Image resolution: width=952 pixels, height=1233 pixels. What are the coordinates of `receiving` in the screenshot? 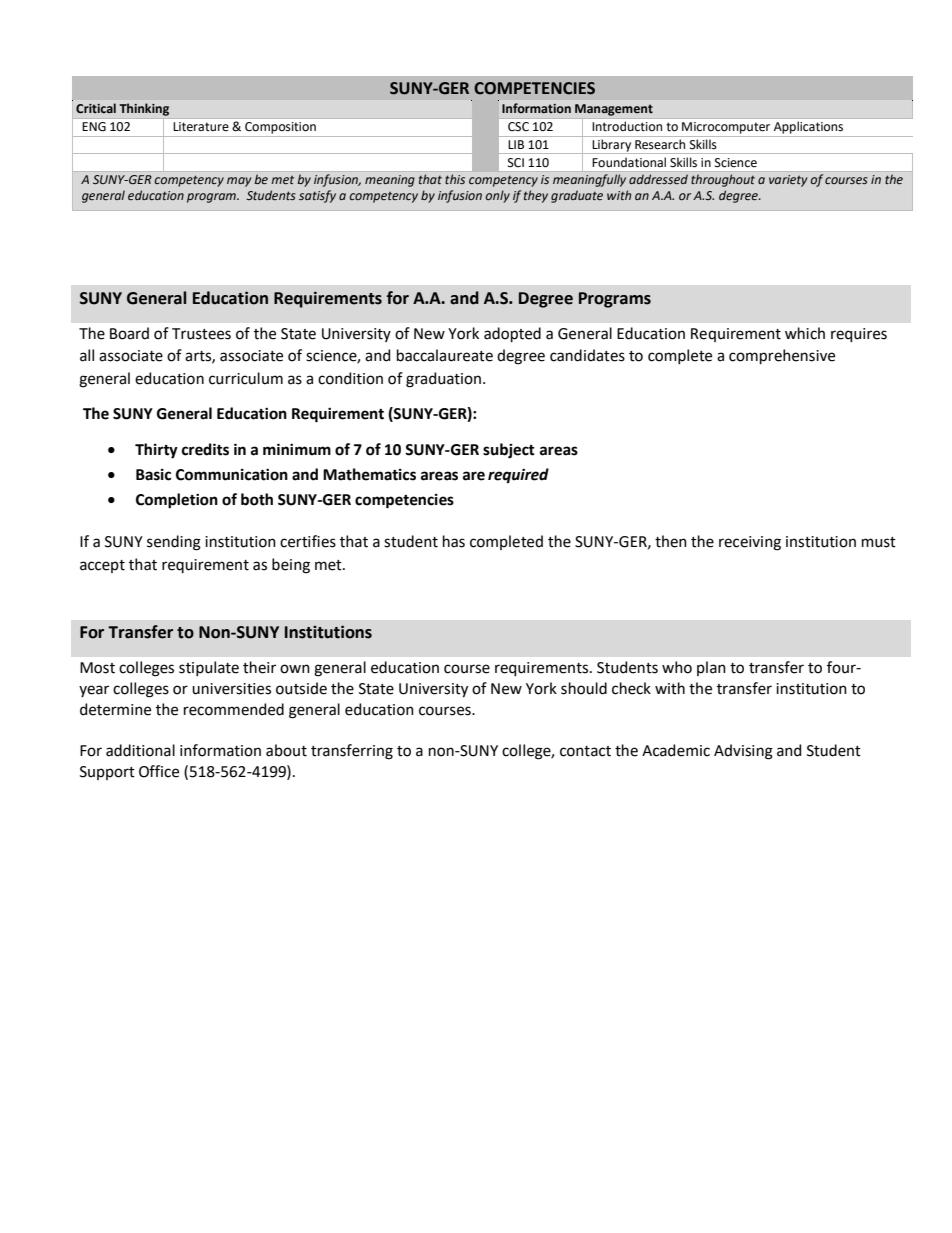 It's located at (750, 543).
